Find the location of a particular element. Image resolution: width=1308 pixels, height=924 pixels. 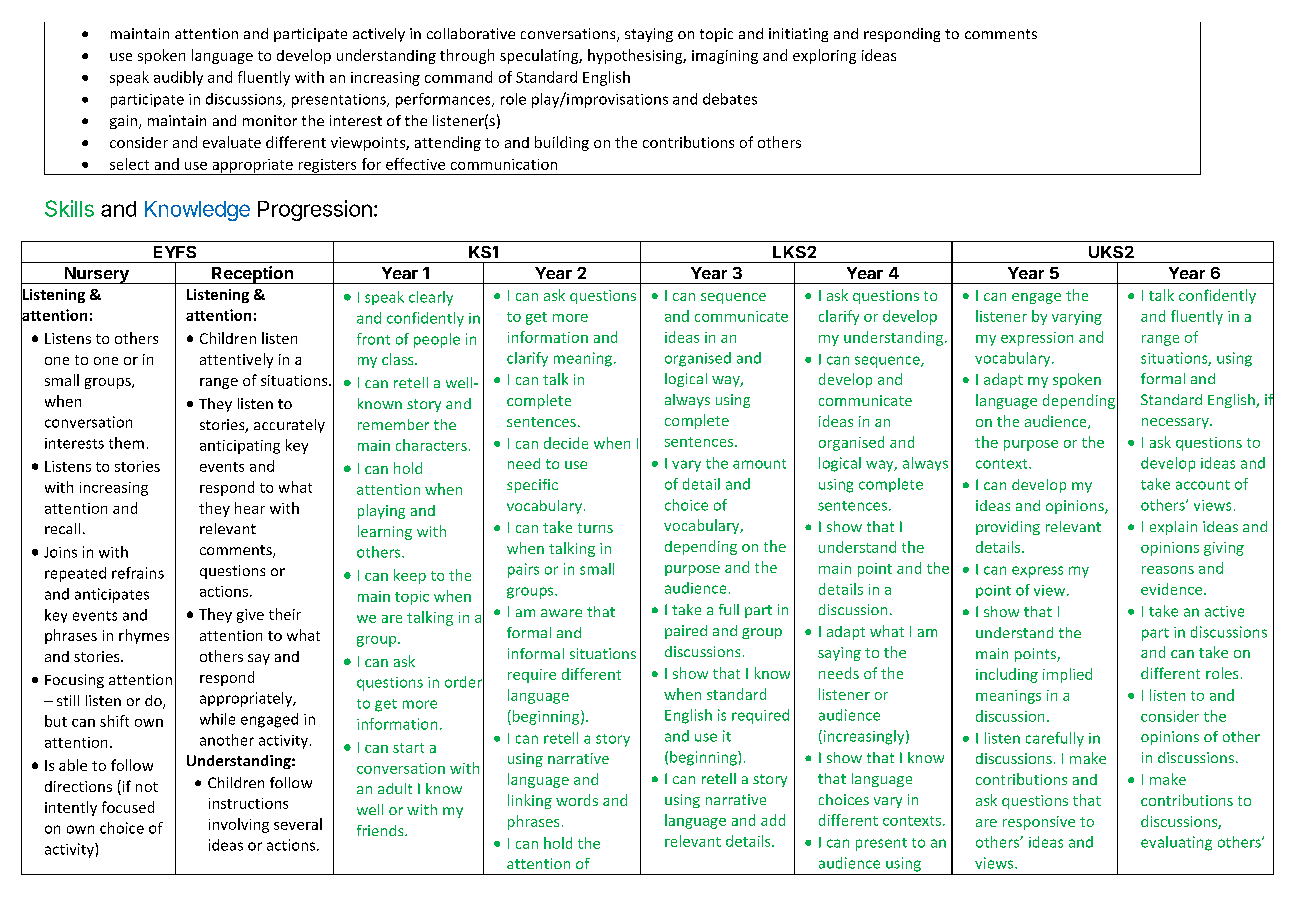

reasons is located at coordinates (1168, 570).
